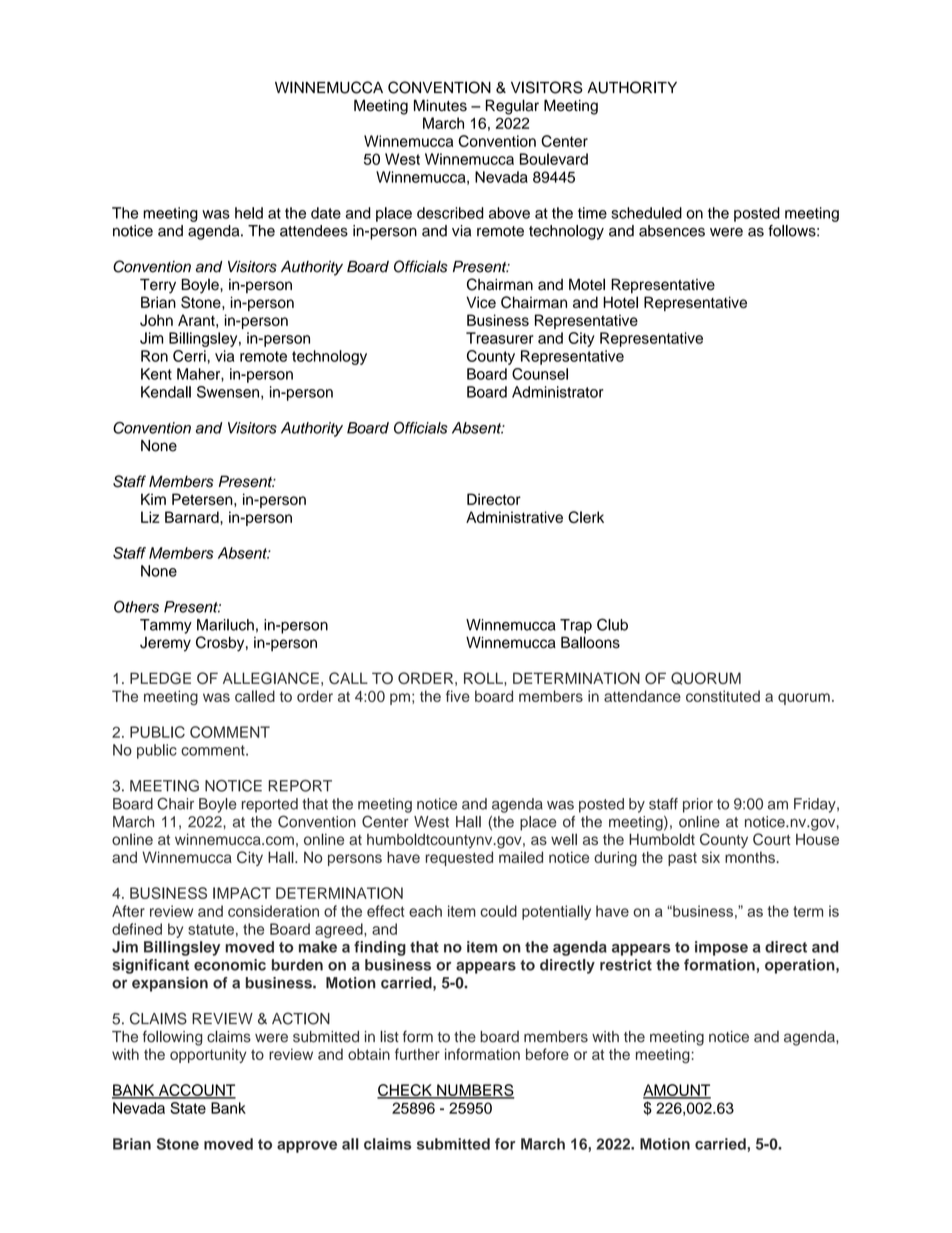  I want to click on Treasurer, so click(500, 338).
